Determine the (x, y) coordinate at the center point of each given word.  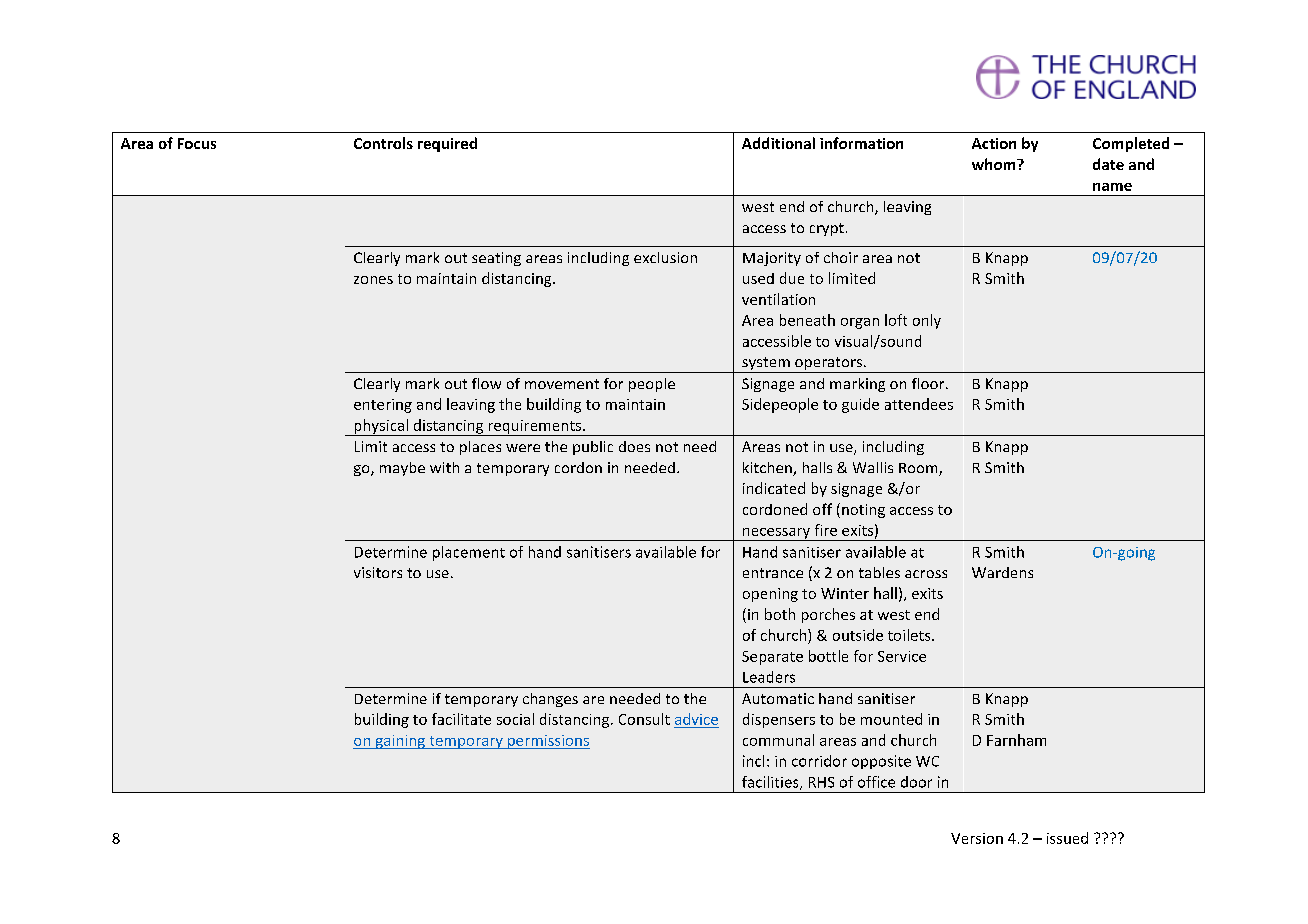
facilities (771, 783)
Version (977, 838)
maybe (402, 469)
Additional (778, 143)
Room (919, 469)
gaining (400, 742)
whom (995, 164)
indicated (774, 488)
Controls (383, 143)
